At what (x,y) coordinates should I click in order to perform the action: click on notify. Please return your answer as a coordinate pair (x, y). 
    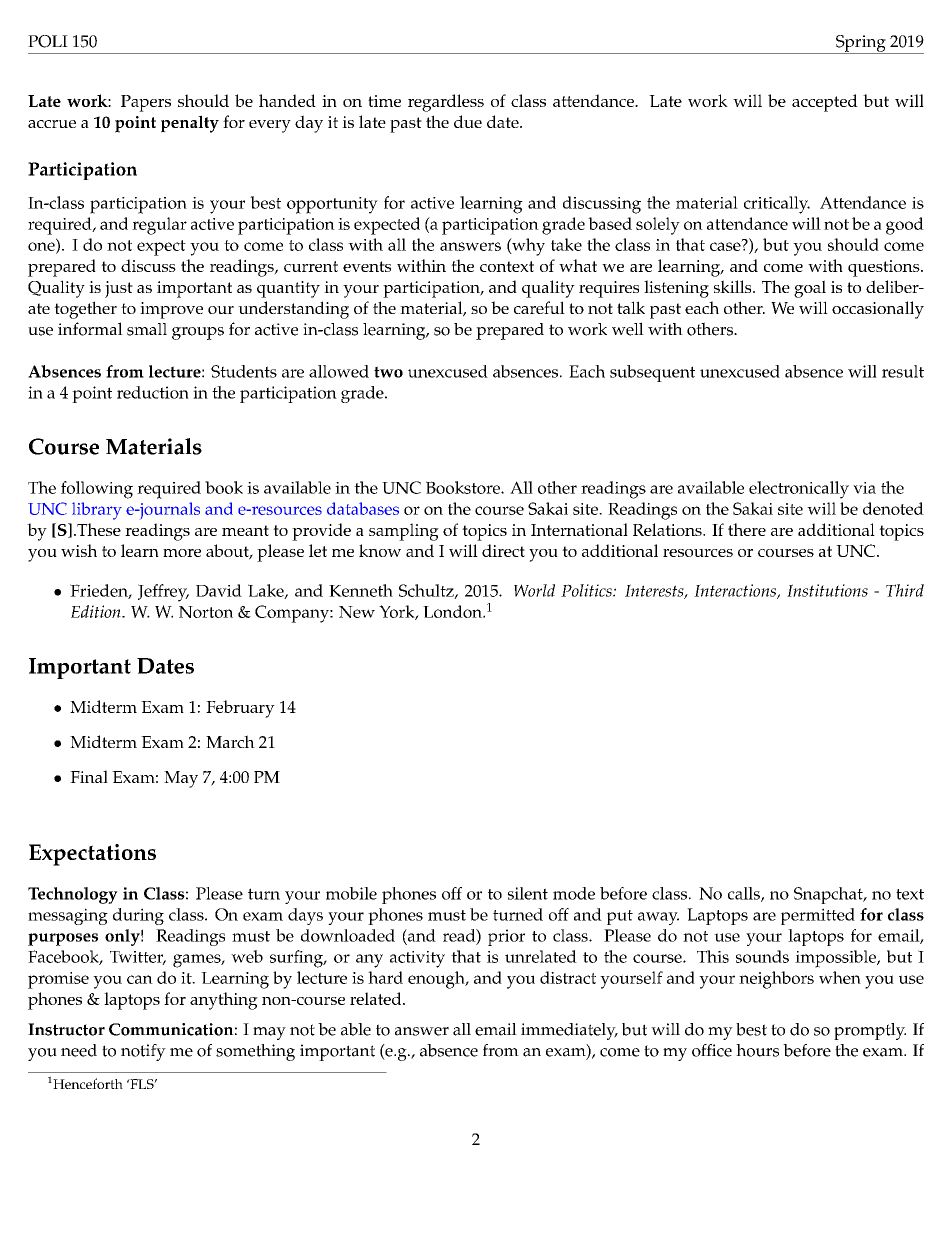
    Looking at the image, I should click on (143, 1052).
